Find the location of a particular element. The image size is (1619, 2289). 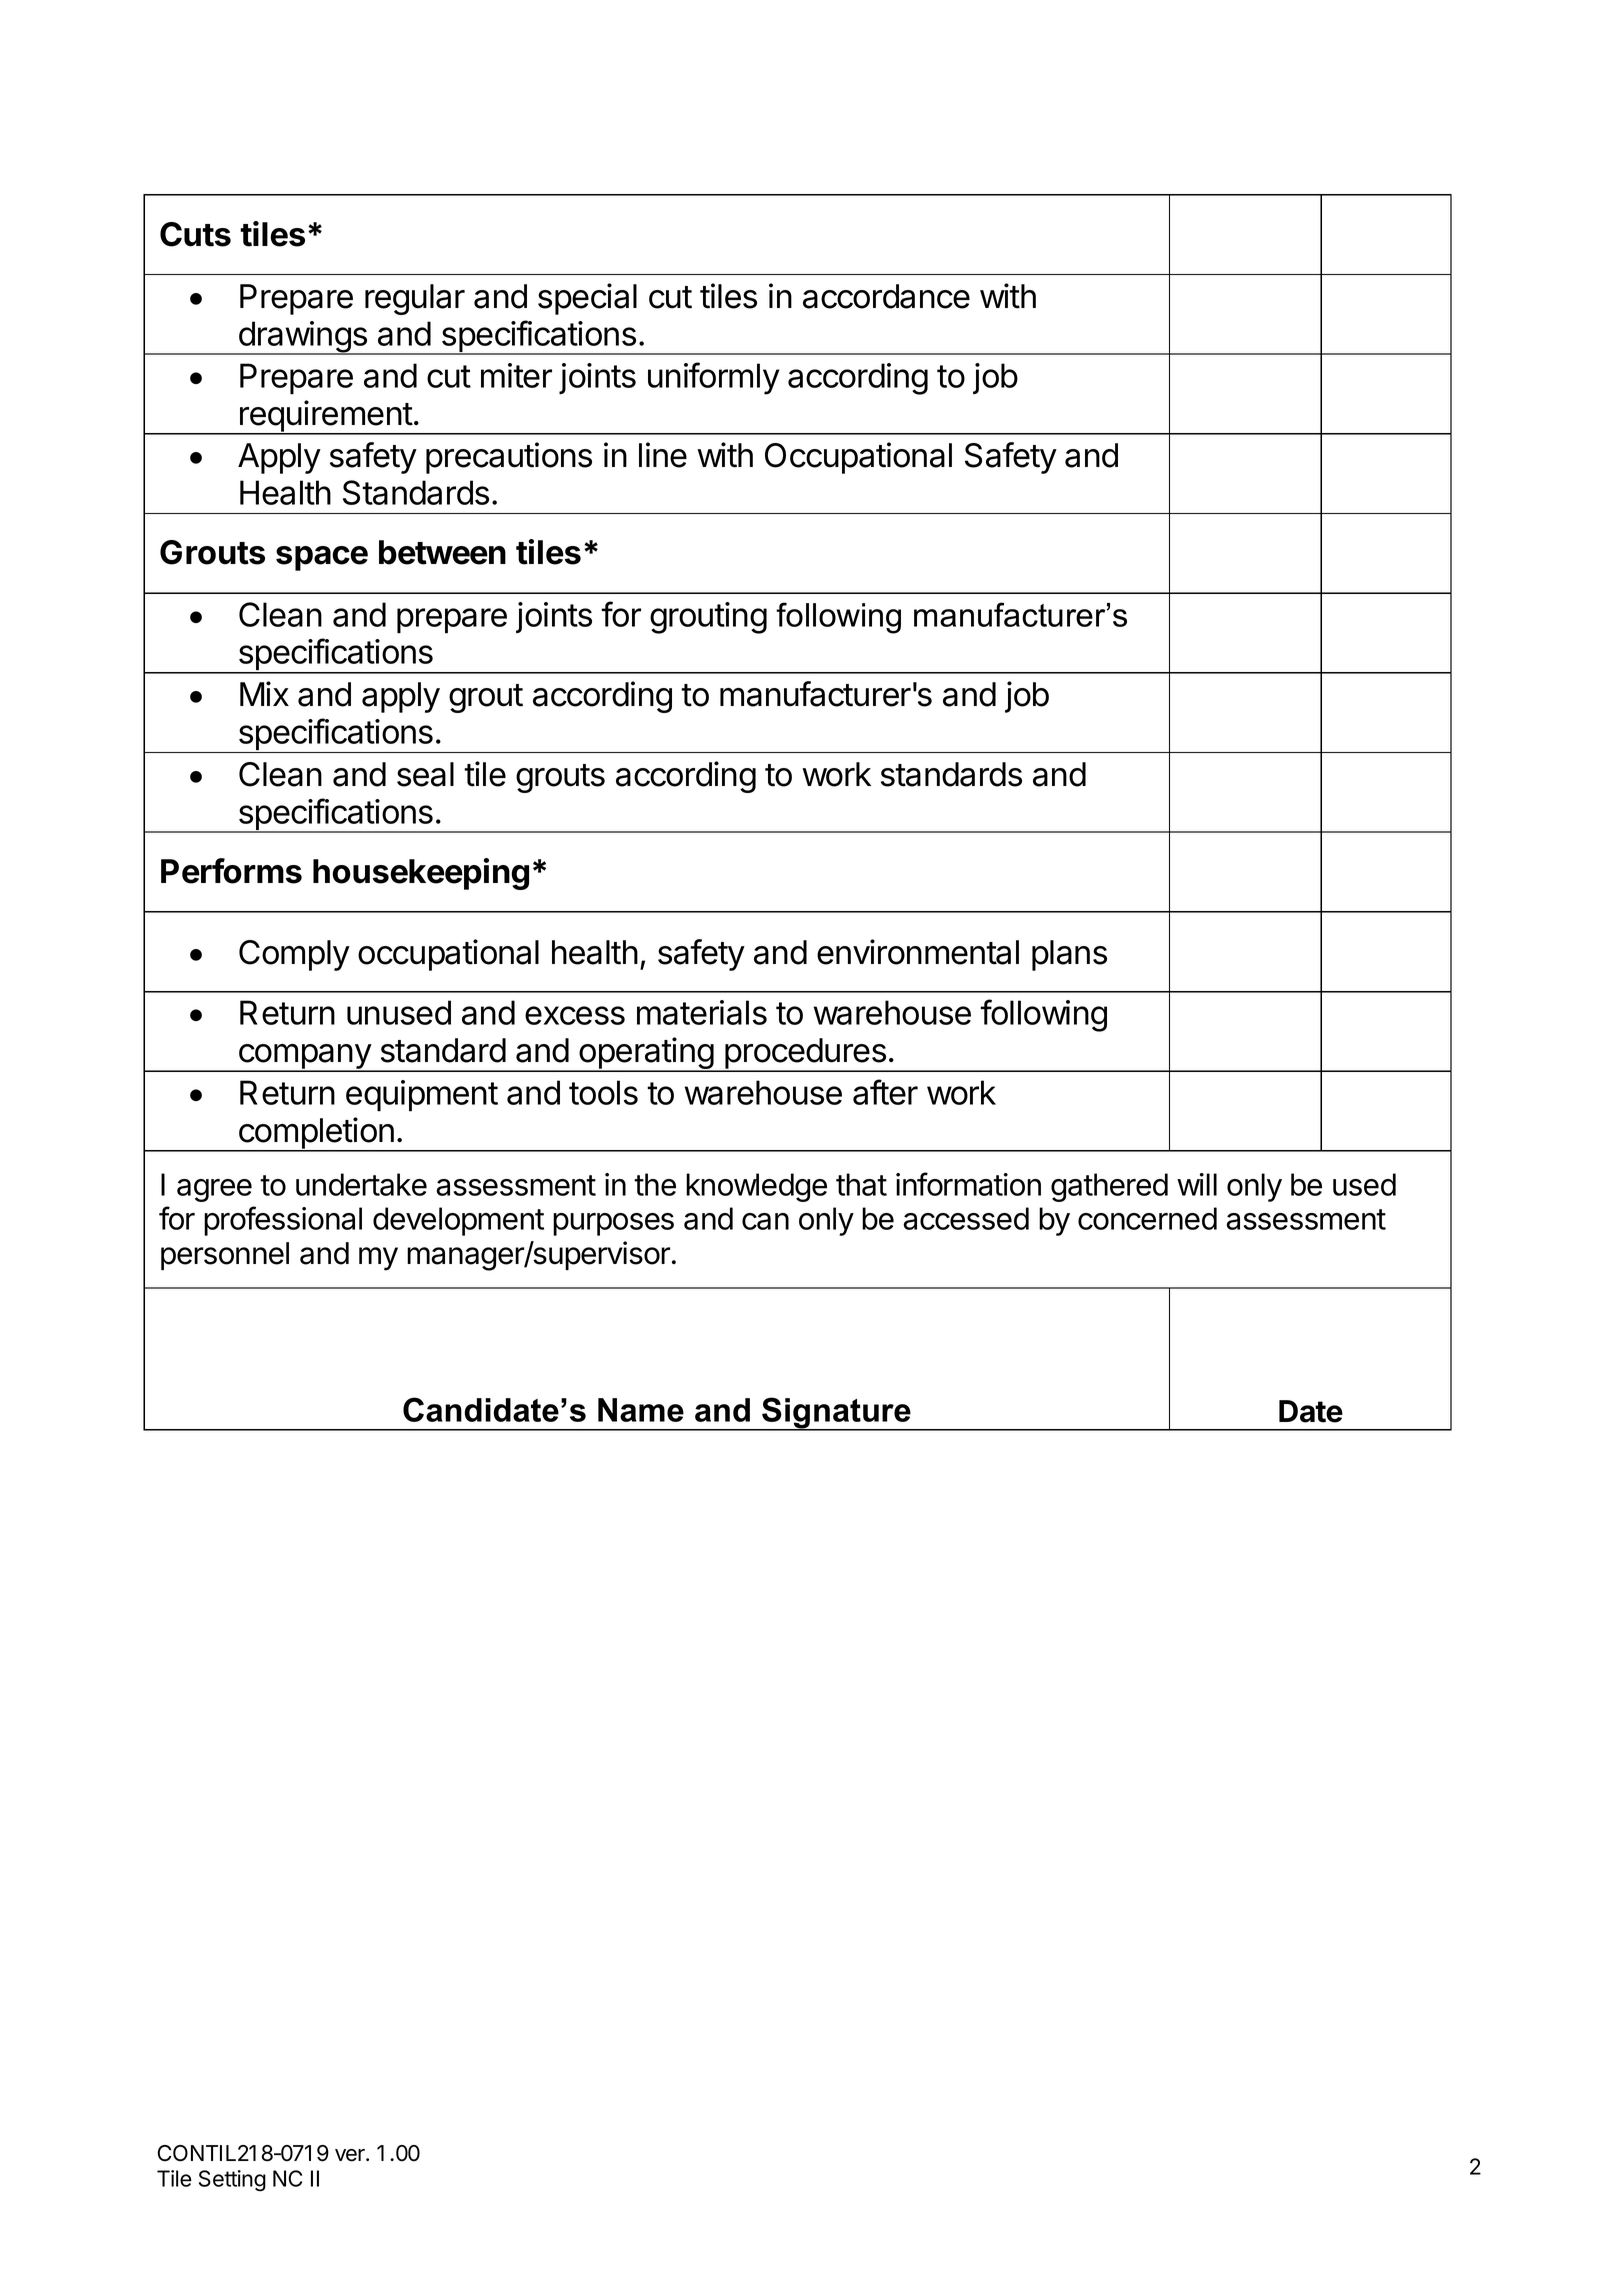

professional is located at coordinates (283, 1221).
